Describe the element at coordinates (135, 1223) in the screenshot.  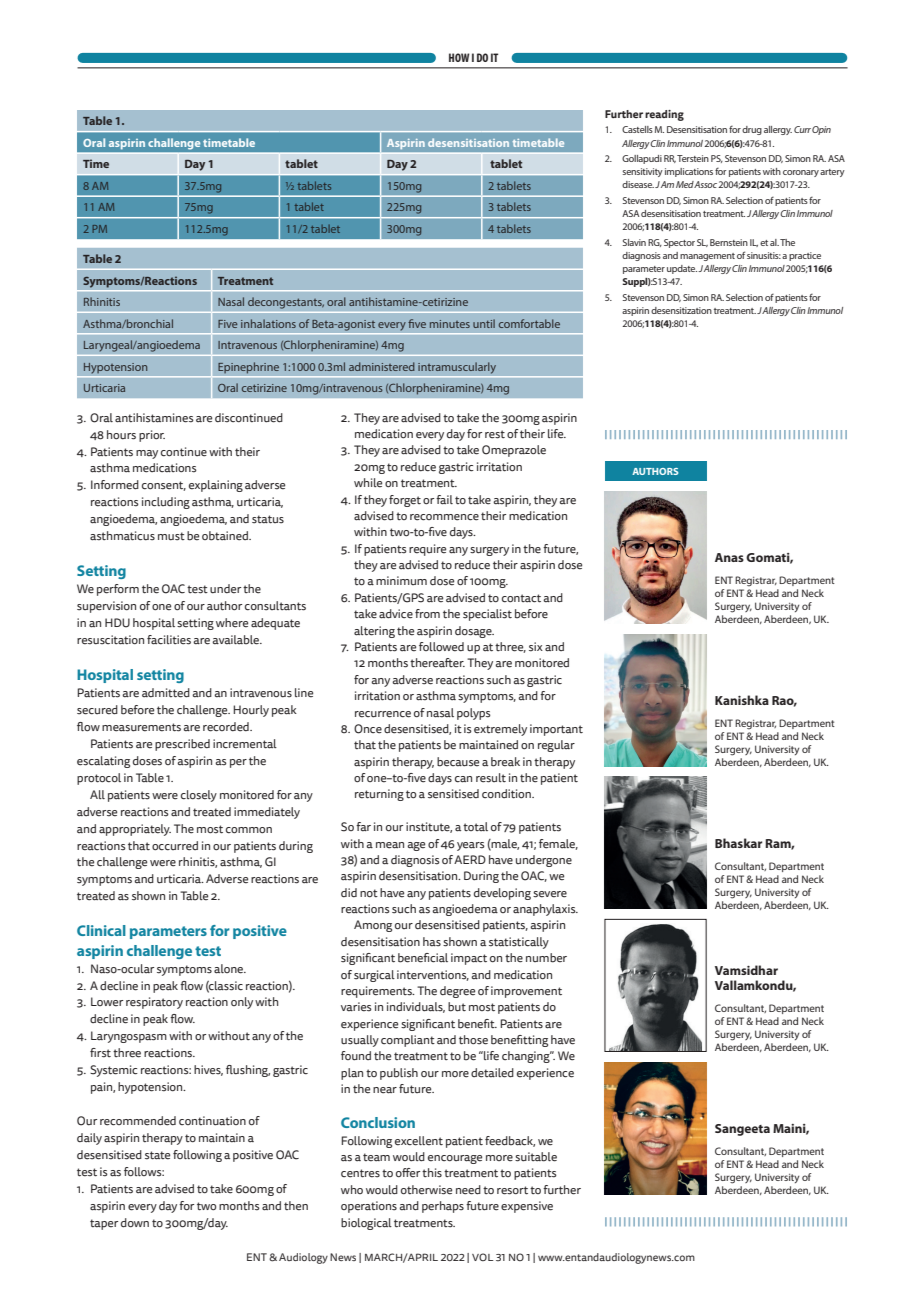
I see `down` at that location.
